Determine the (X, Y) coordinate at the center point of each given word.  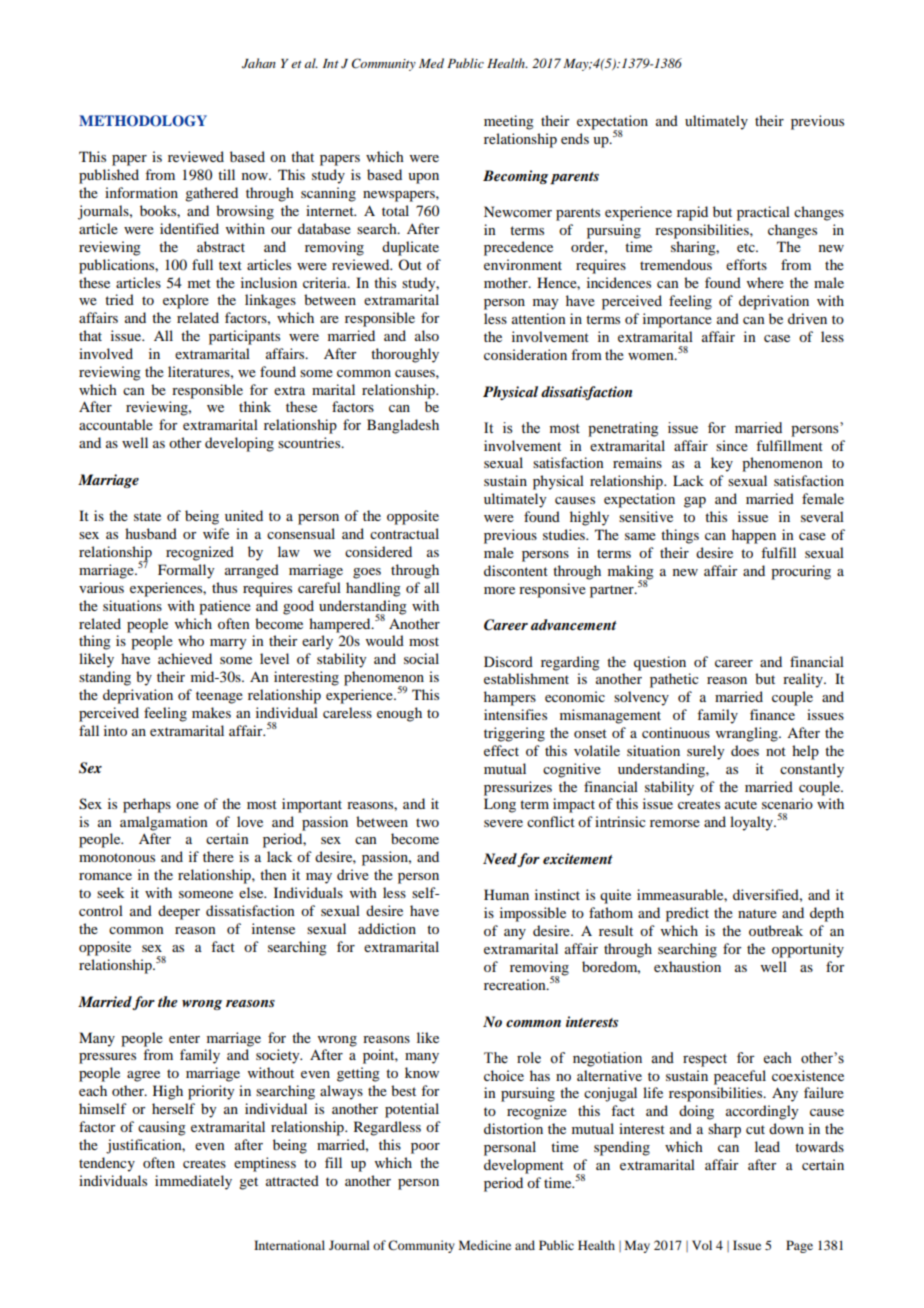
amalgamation (164, 823)
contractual (404, 533)
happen (754, 536)
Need (500, 860)
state (147, 516)
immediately (193, 1182)
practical (763, 213)
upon (423, 178)
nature (757, 913)
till (226, 174)
